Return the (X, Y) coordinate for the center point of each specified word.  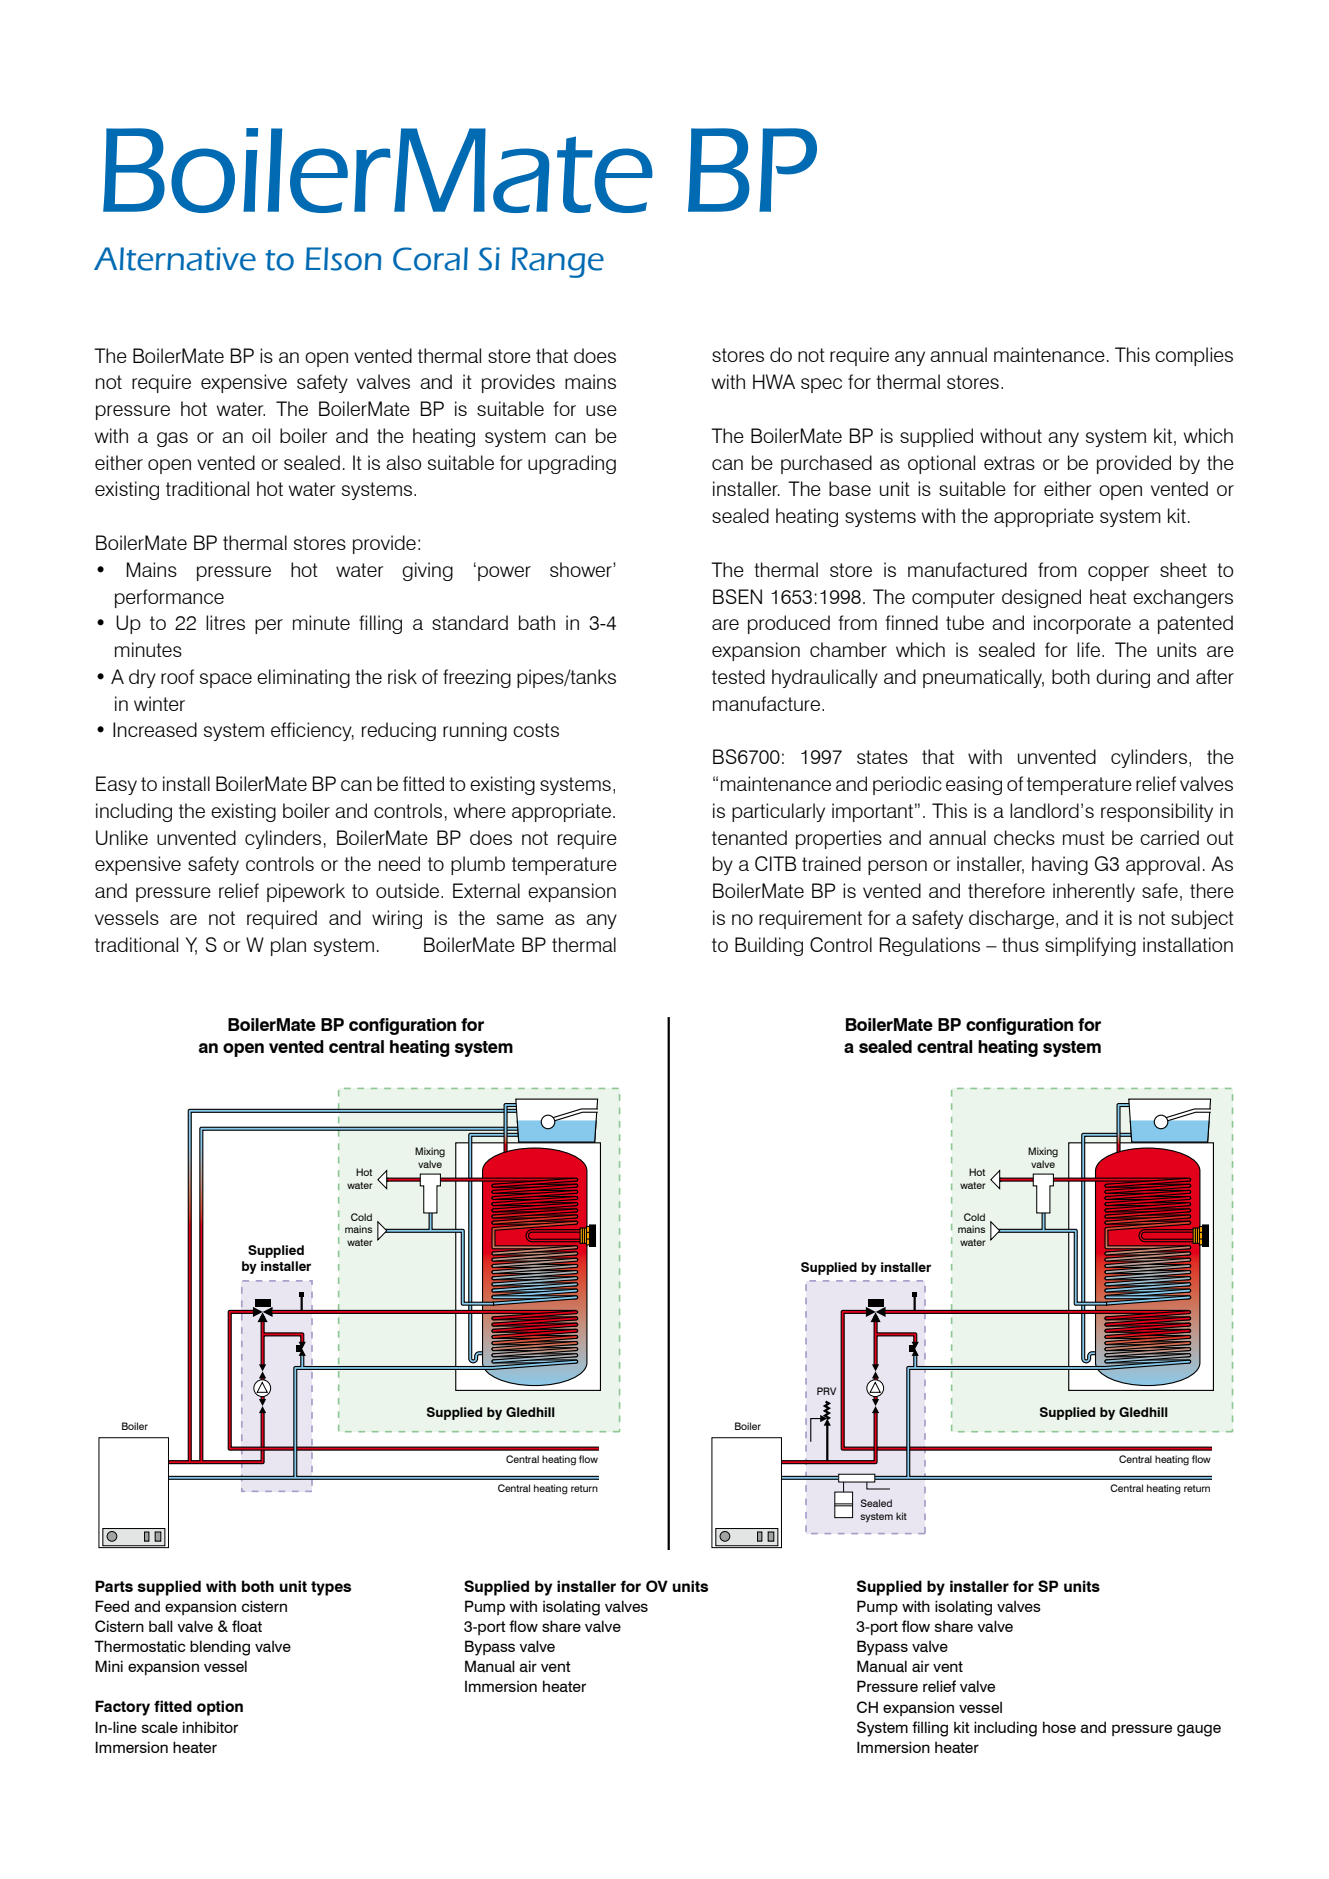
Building (769, 946)
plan (288, 946)
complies (1194, 356)
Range (558, 262)
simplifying (1090, 946)
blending (220, 1648)
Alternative (175, 259)
